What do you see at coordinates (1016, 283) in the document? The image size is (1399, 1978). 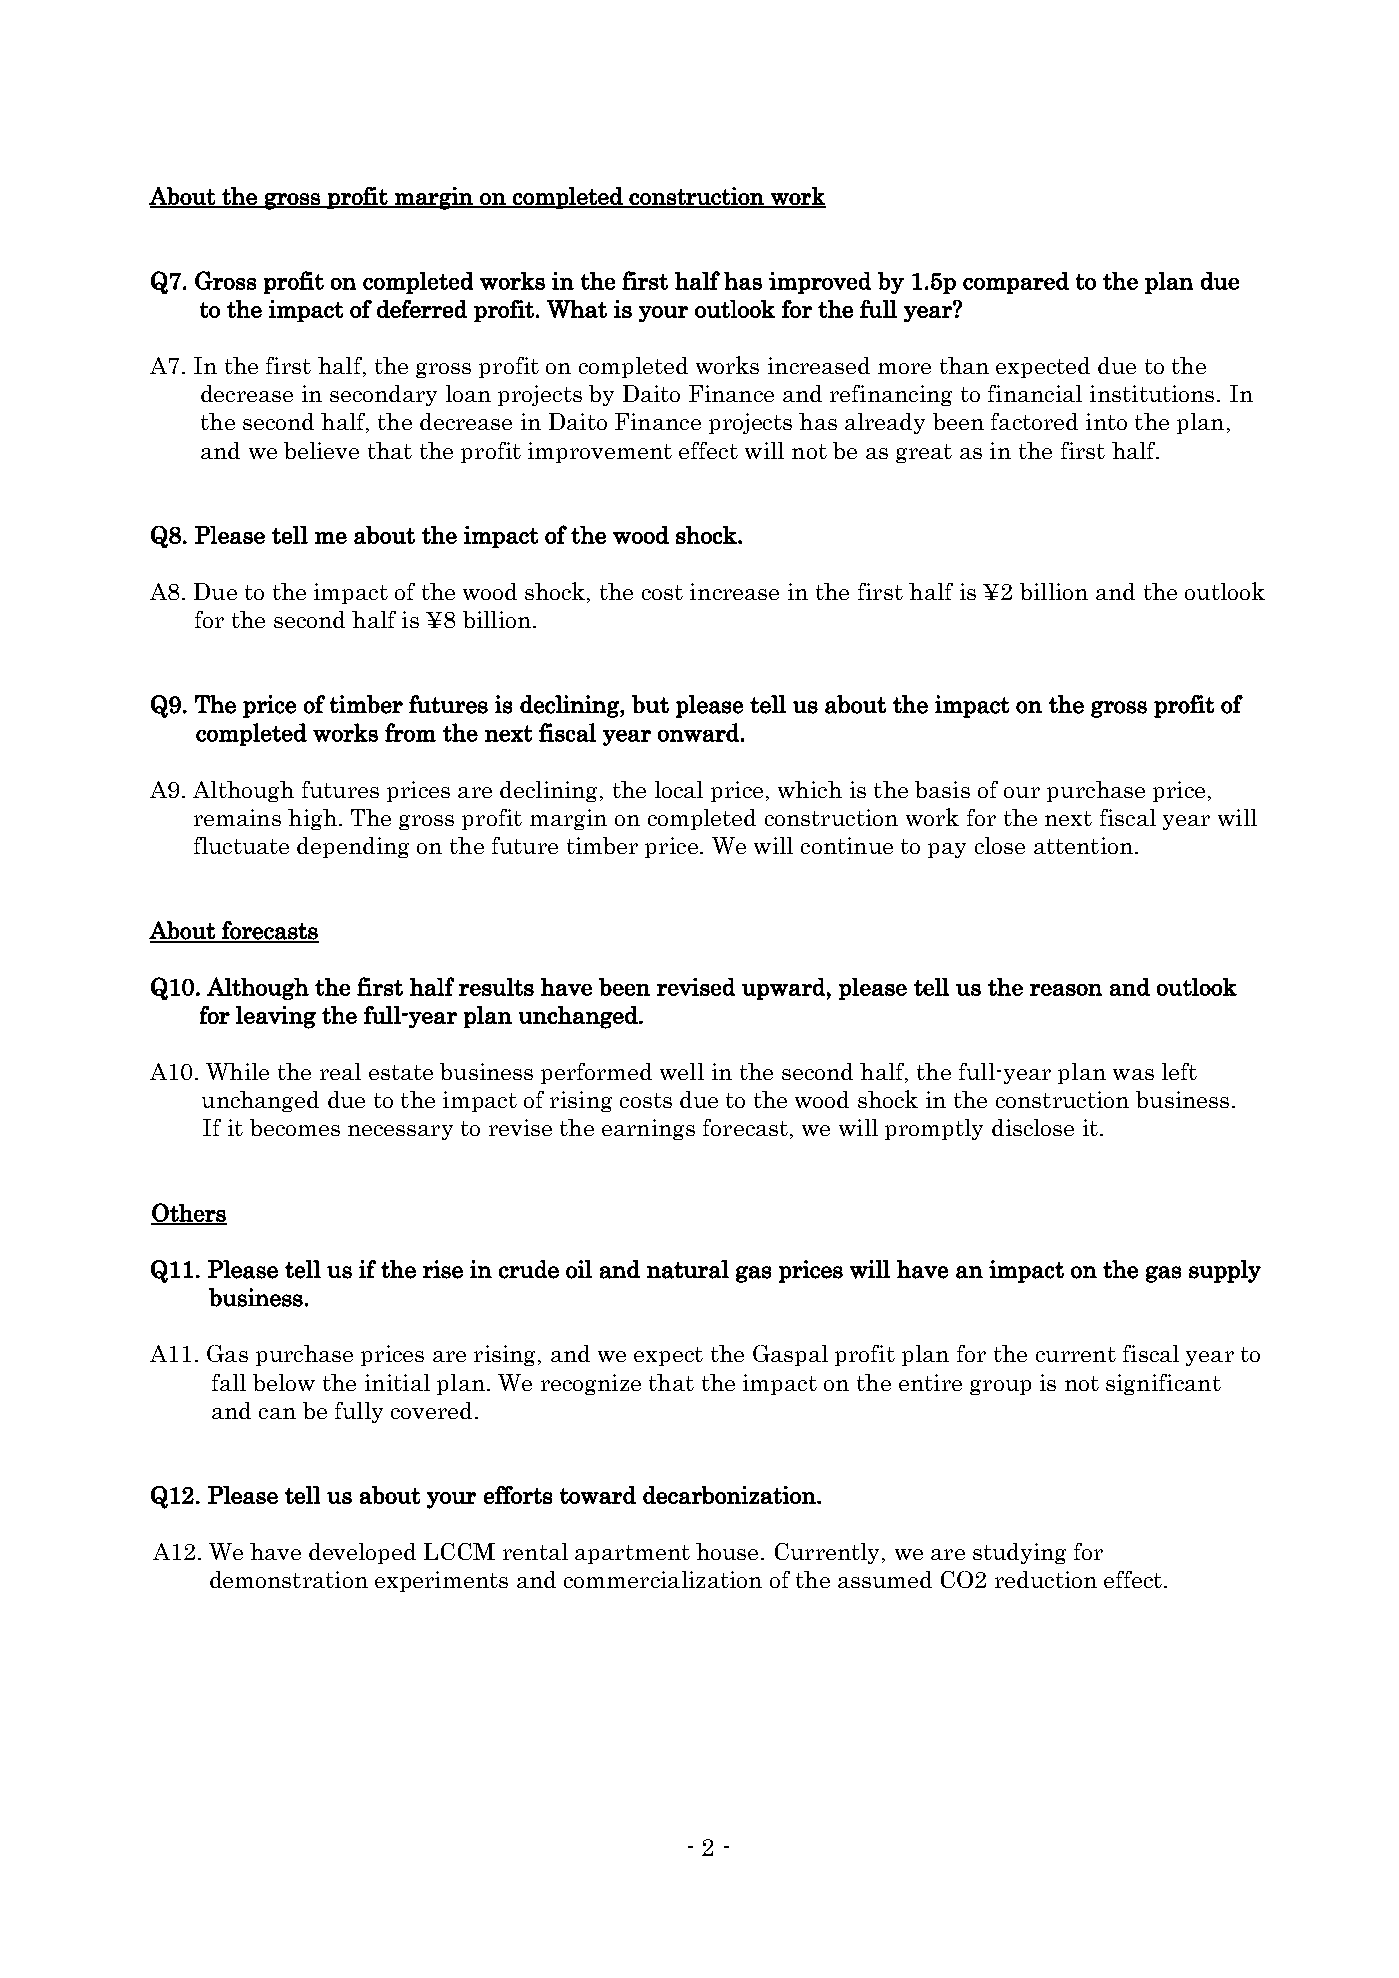 I see `compared` at bounding box center [1016, 283].
